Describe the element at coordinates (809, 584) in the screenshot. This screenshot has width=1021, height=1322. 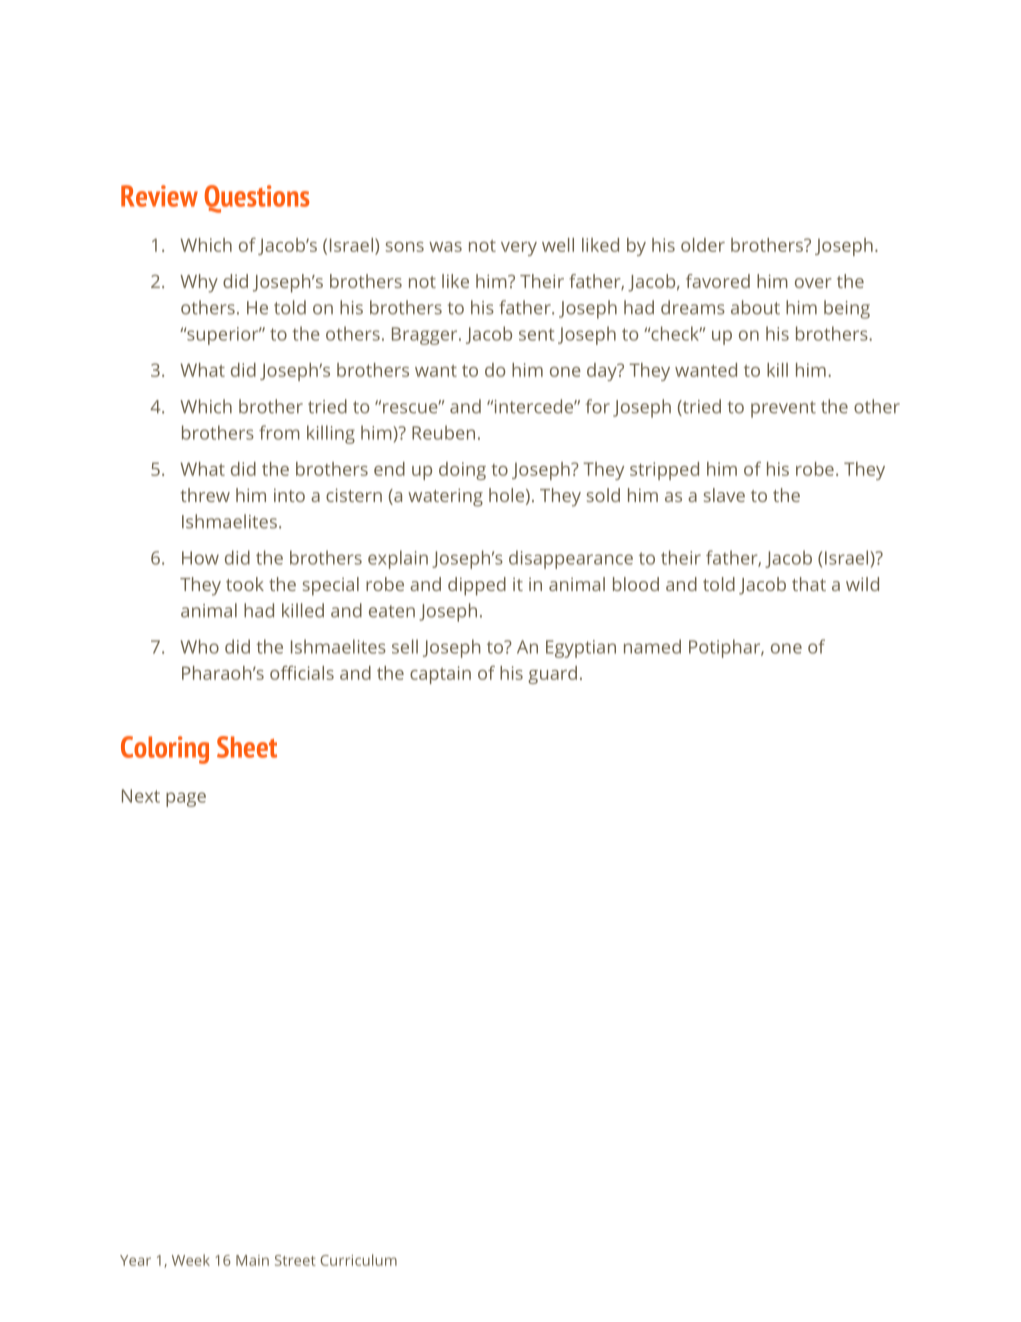
I see `that` at that location.
